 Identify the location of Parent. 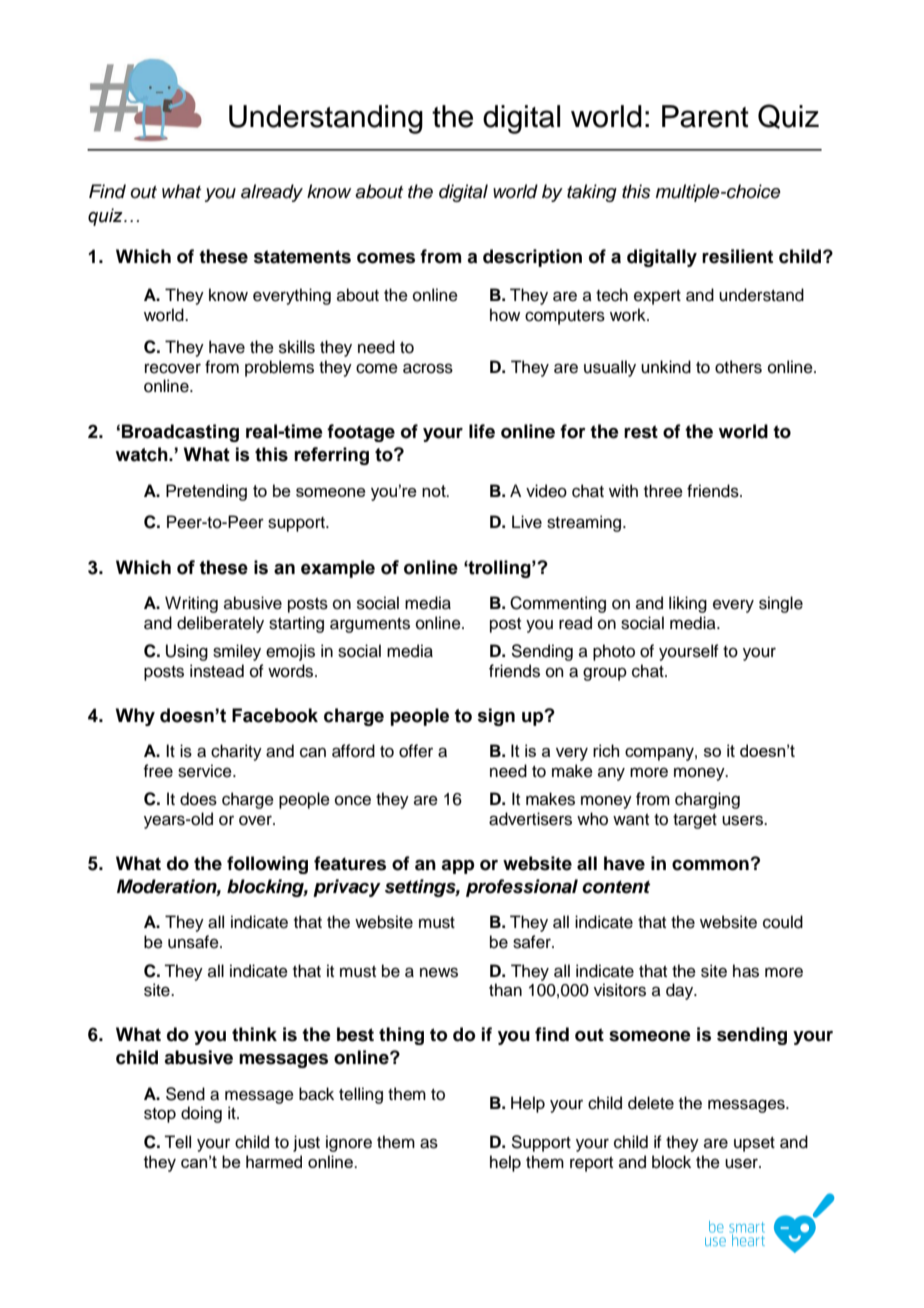
(705, 116).
